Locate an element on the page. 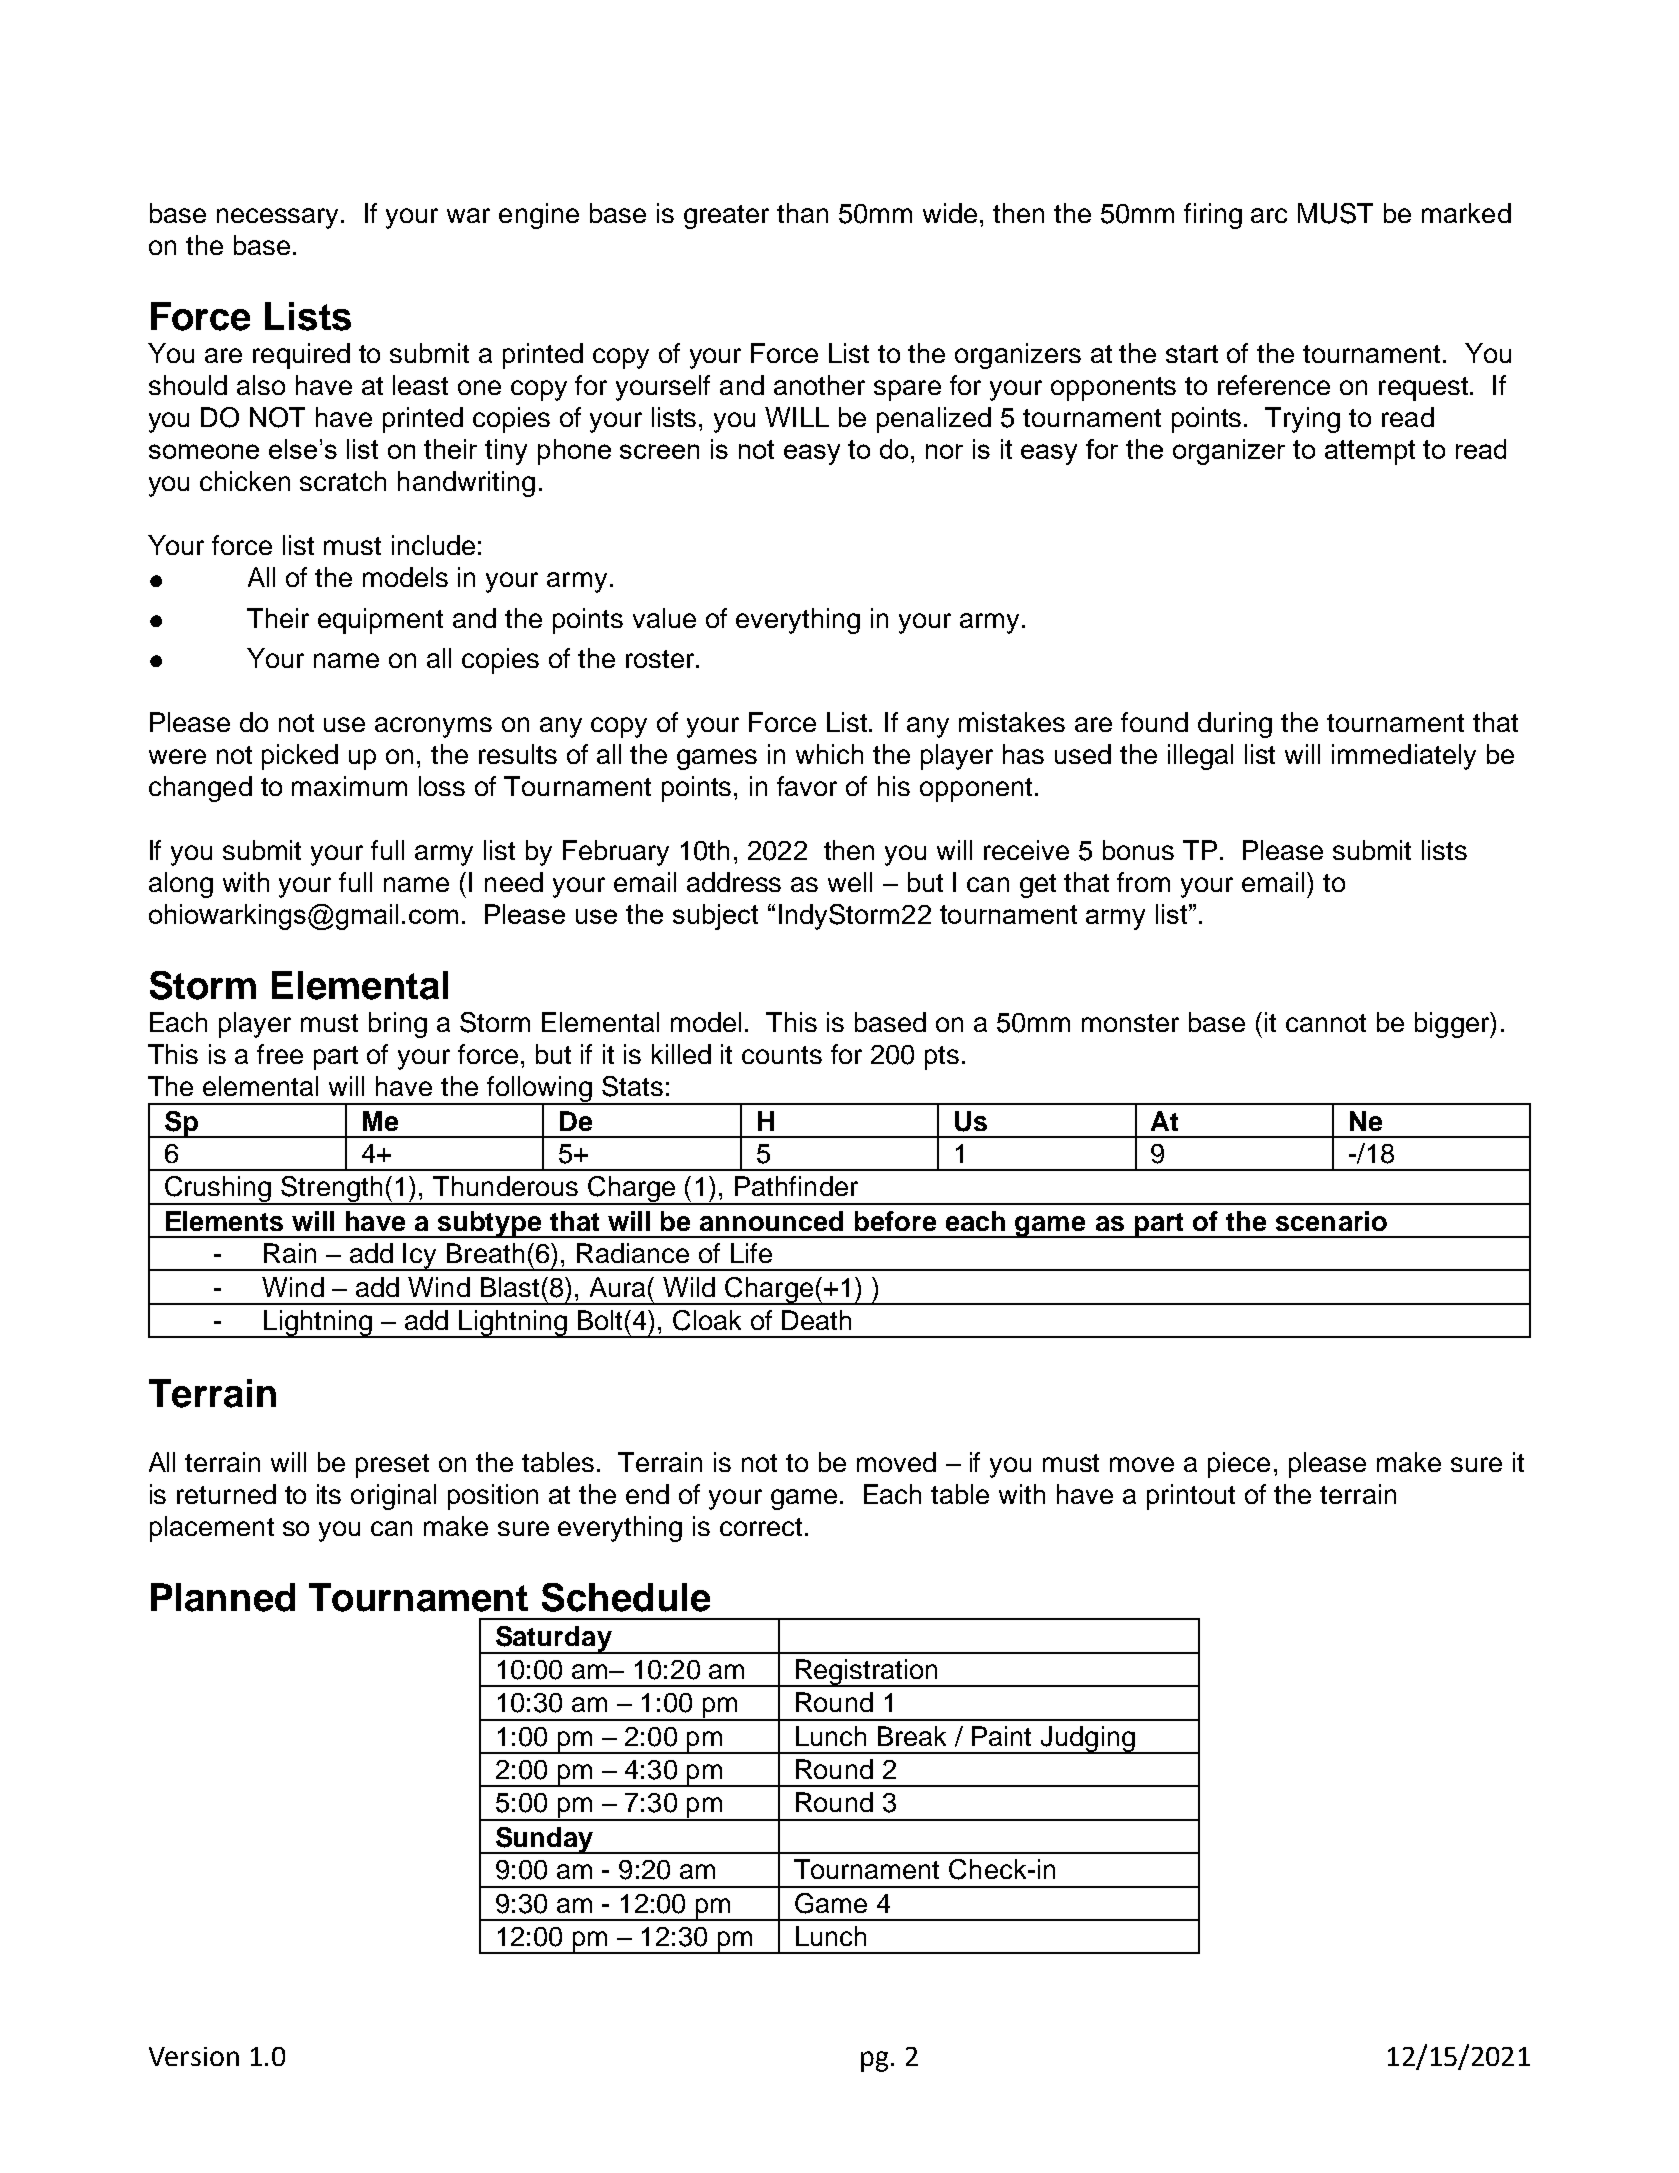 The width and height of the document is (1679, 2173). necessary is located at coordinates (279, 218).
